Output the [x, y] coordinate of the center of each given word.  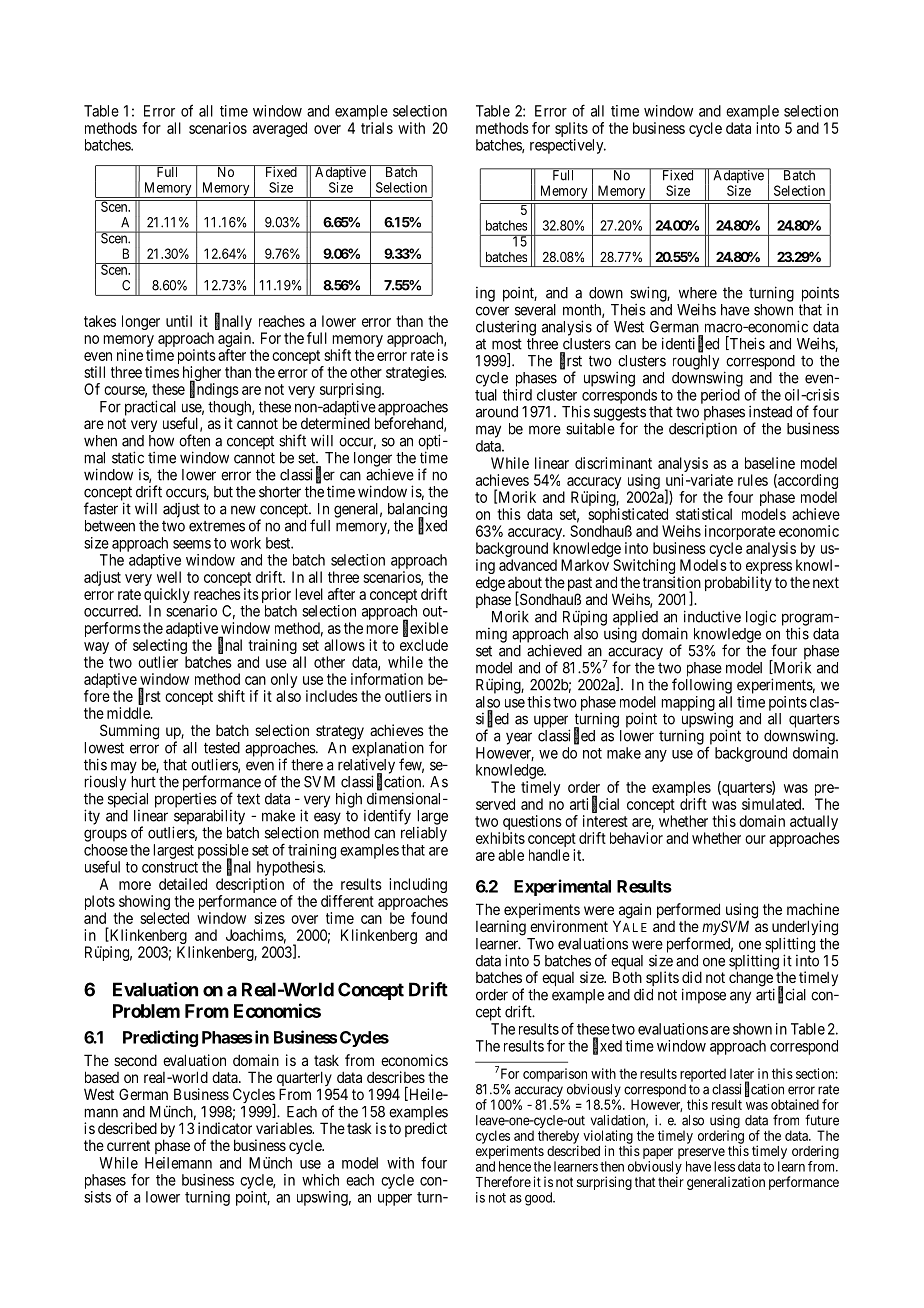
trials [377, 128]
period [720, 396]
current [128, 1145]
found [429, 918]
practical [150, 408]
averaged [280, 129]
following [702, 686]
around [497, 412]
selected [164, 918]
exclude [424, 645]
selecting [160, 648]
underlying [805, 929]
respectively [568, 146]
